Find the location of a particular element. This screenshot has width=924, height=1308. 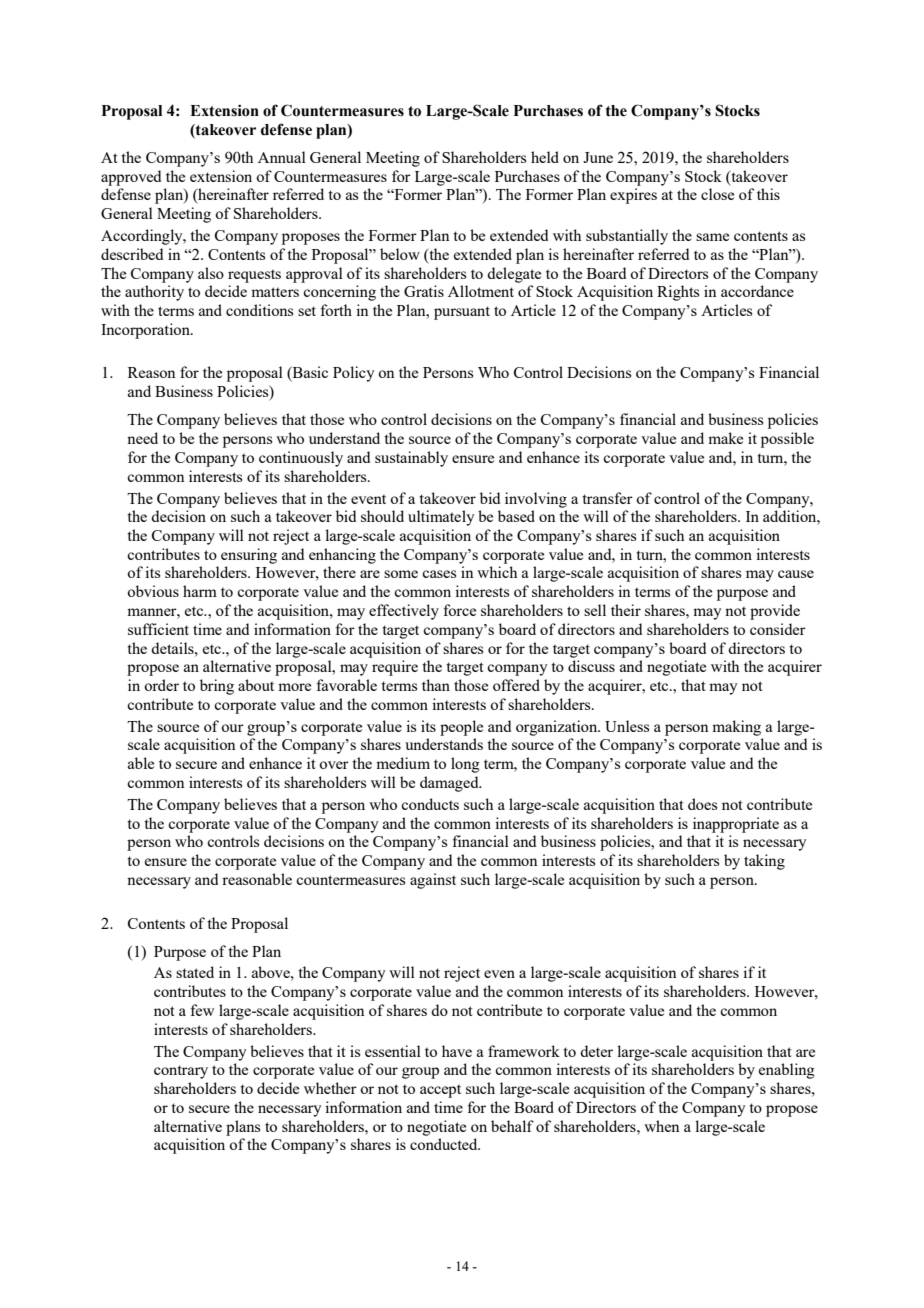

consider is located at coordinates (778, 629).
